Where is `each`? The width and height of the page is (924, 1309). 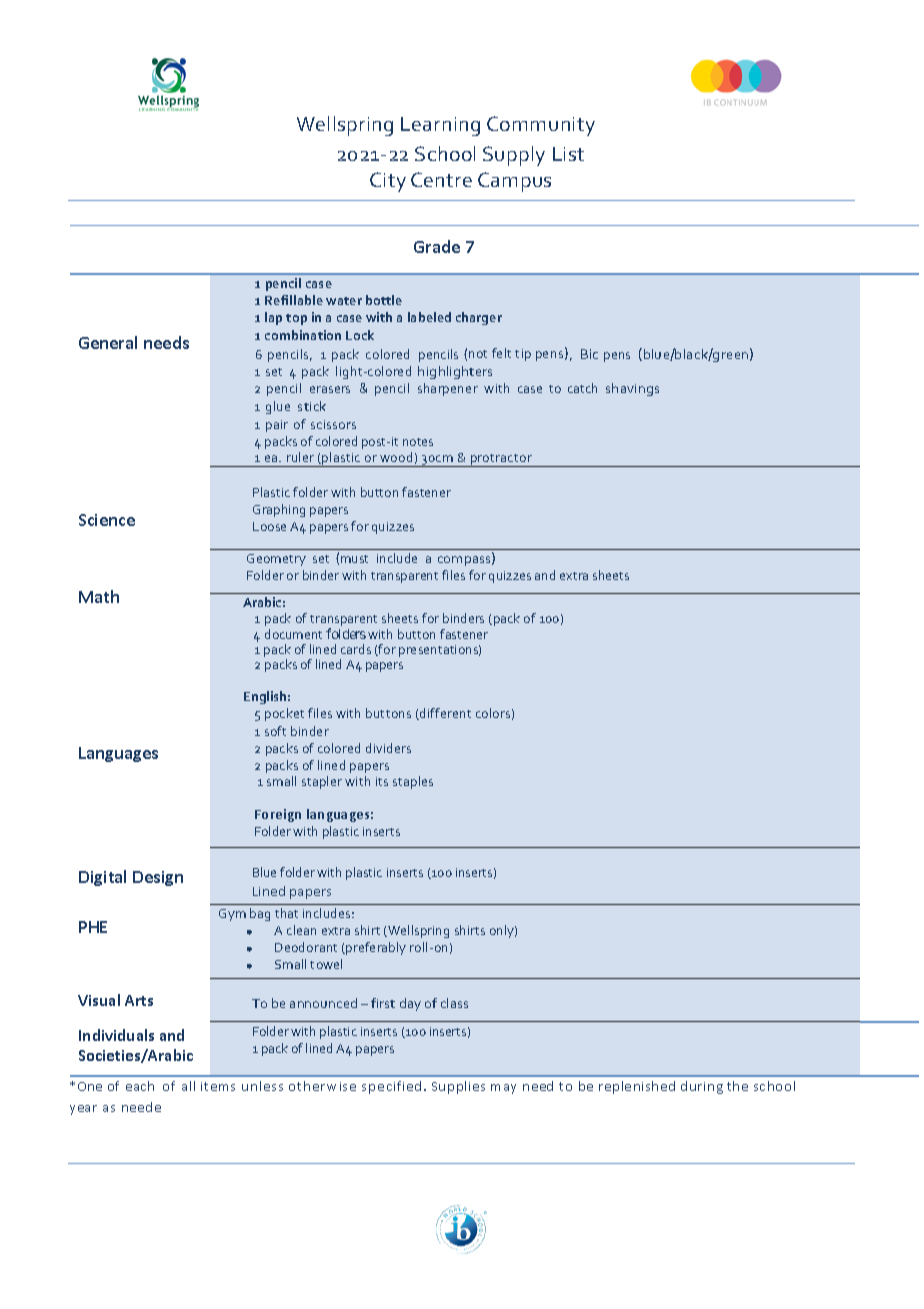 each is located at coordinates (140, 1086).
